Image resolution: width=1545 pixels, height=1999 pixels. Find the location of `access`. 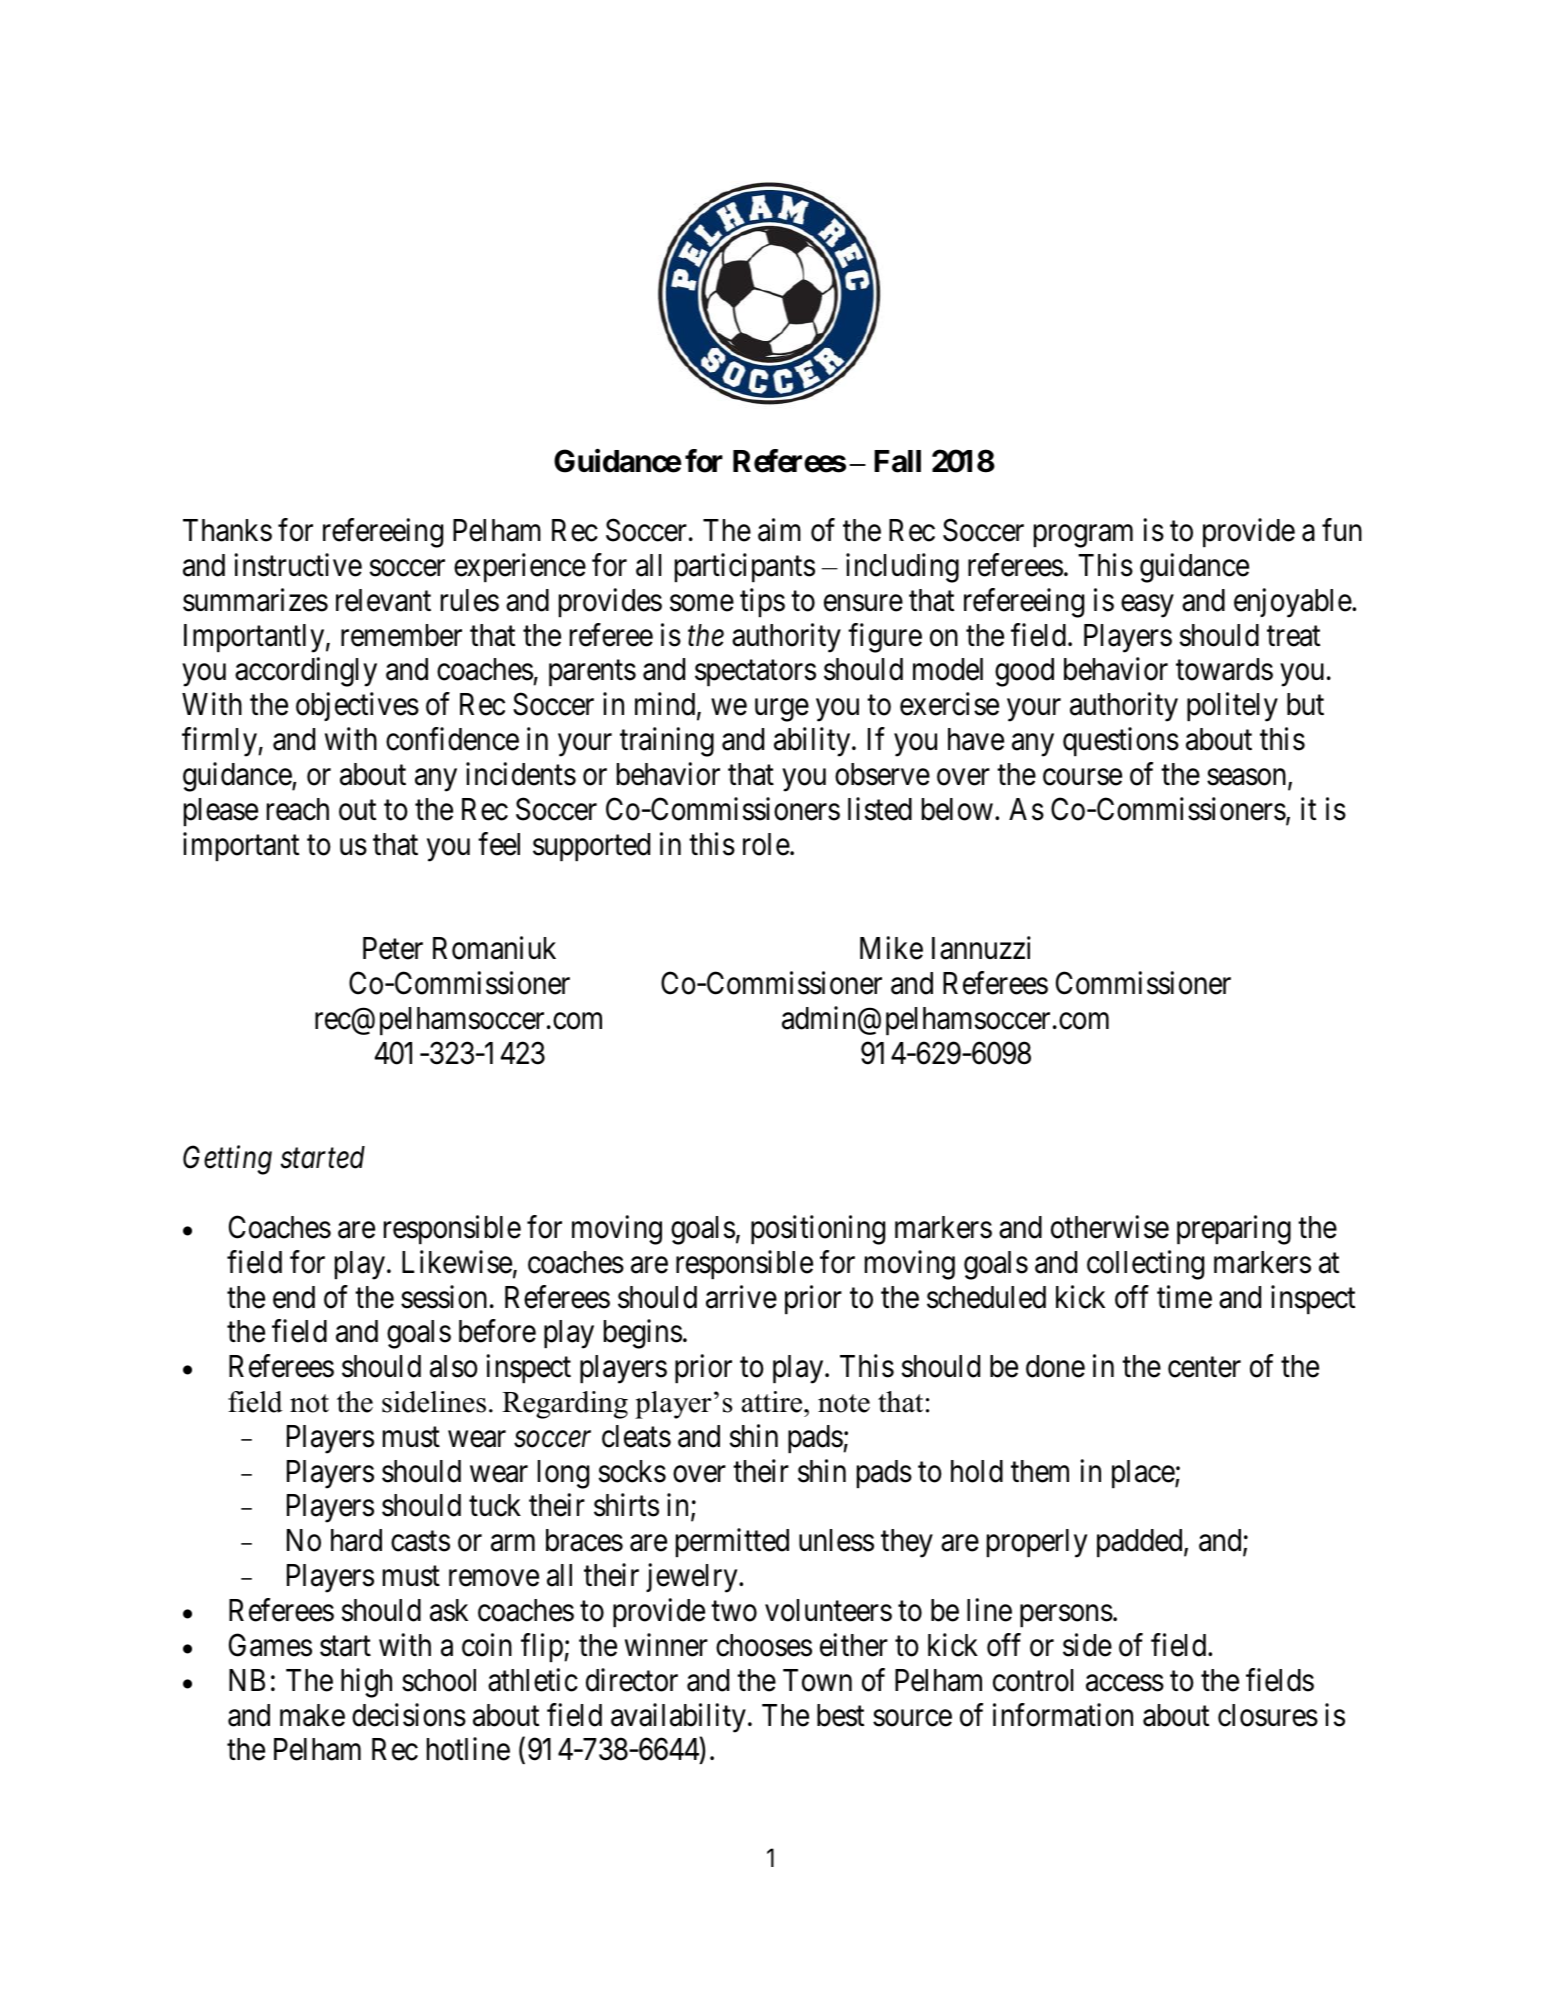

access is located at coordinates (1125, 1683).
